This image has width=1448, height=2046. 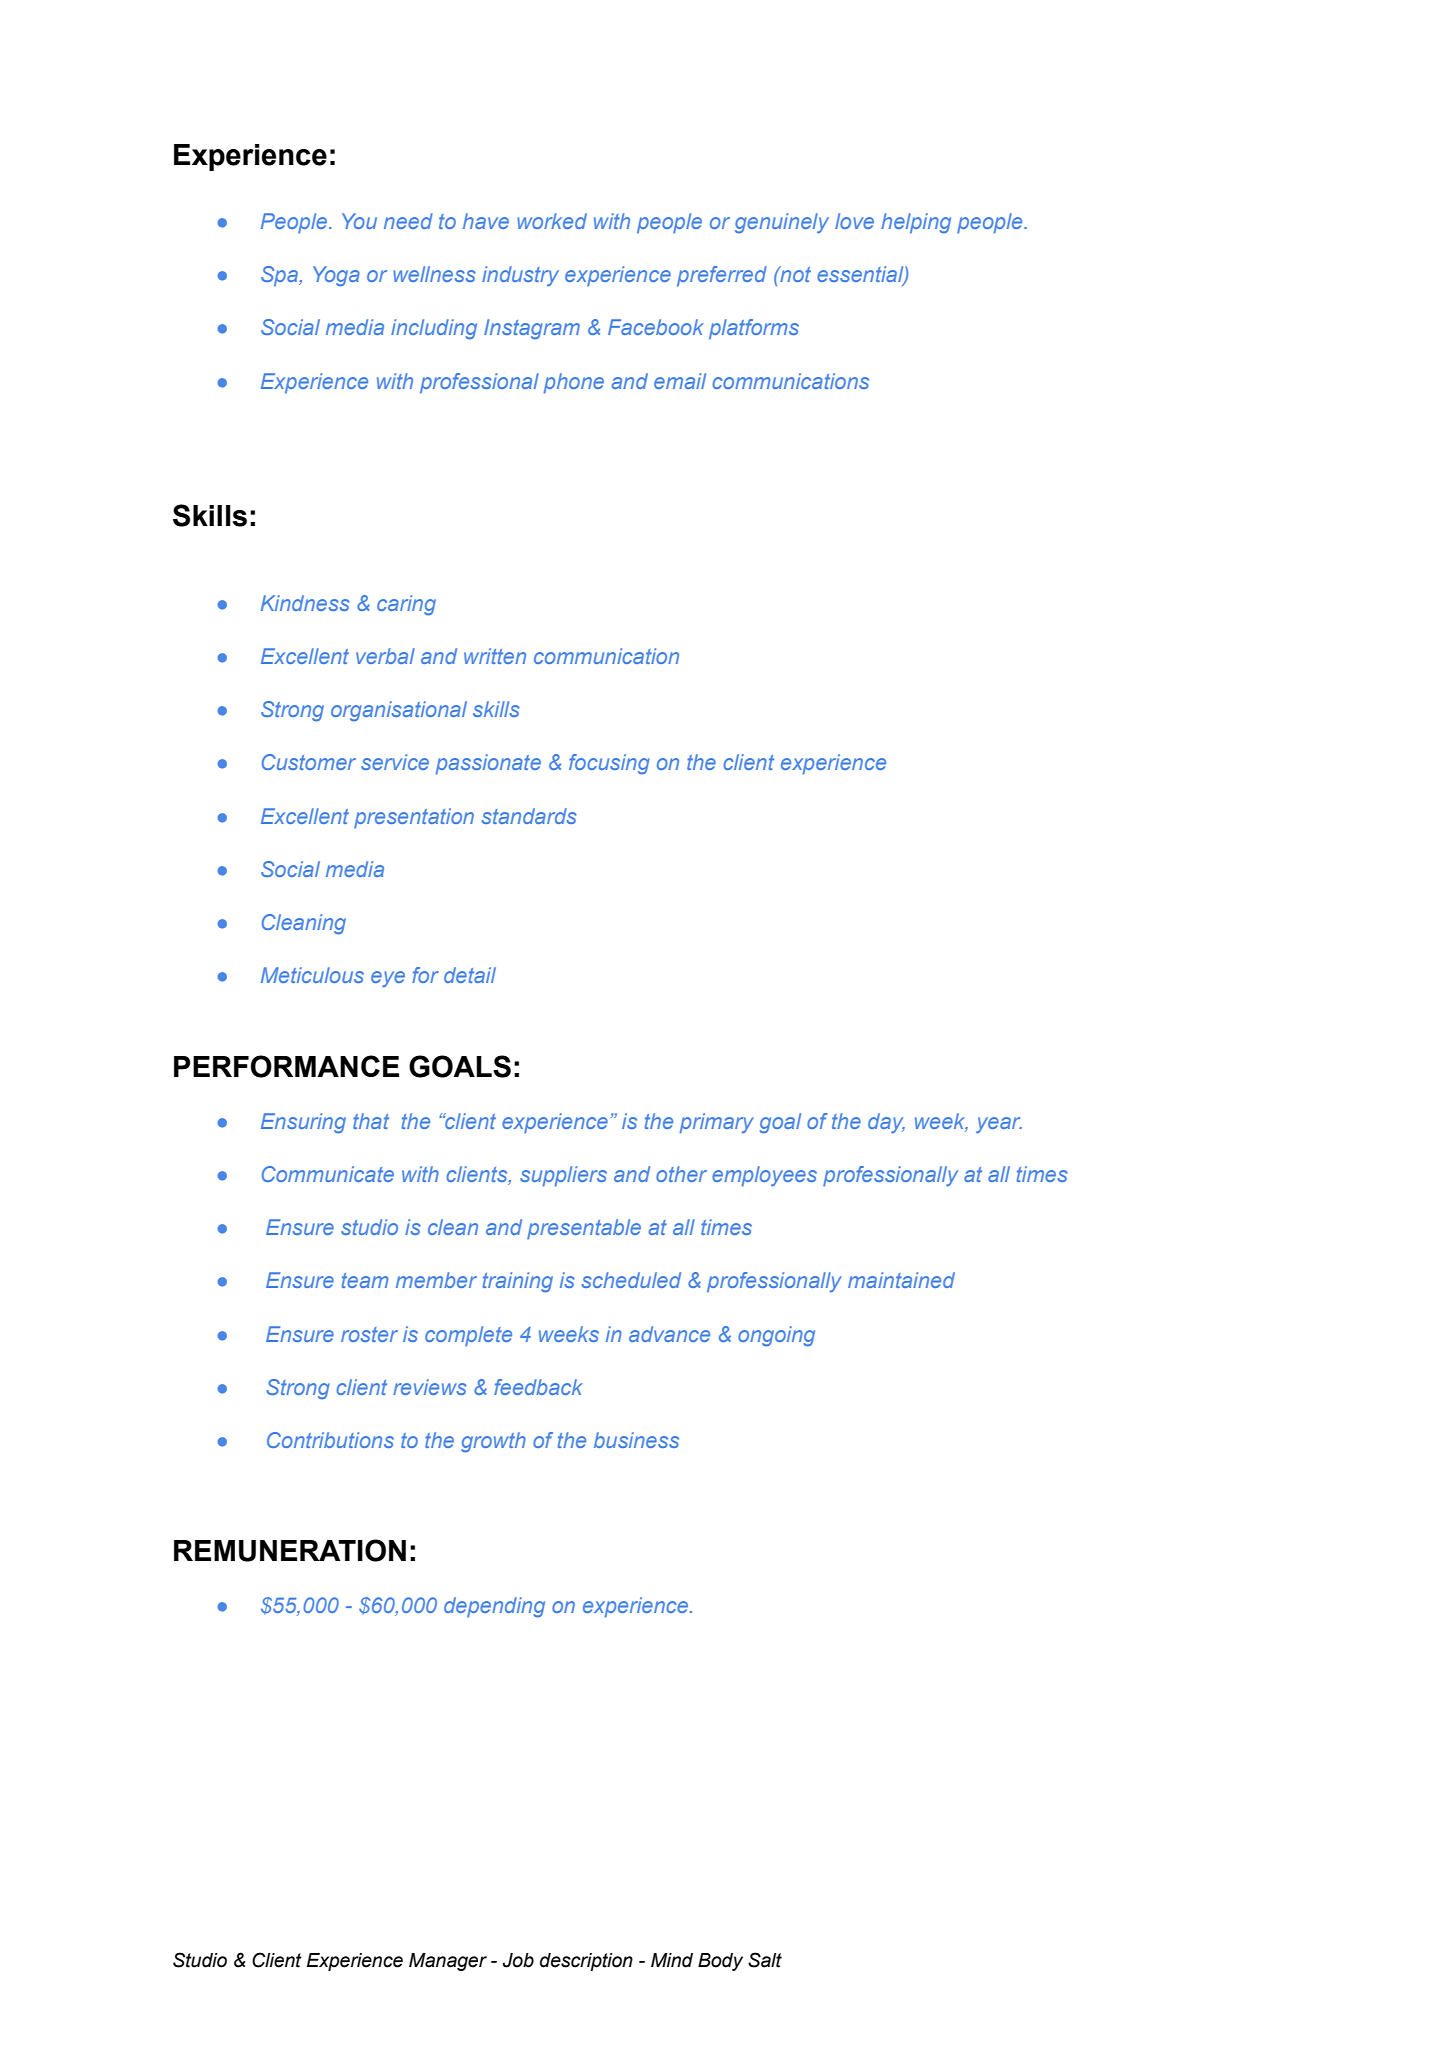 I want to click on Facebook, so click(x=656, y=327).
